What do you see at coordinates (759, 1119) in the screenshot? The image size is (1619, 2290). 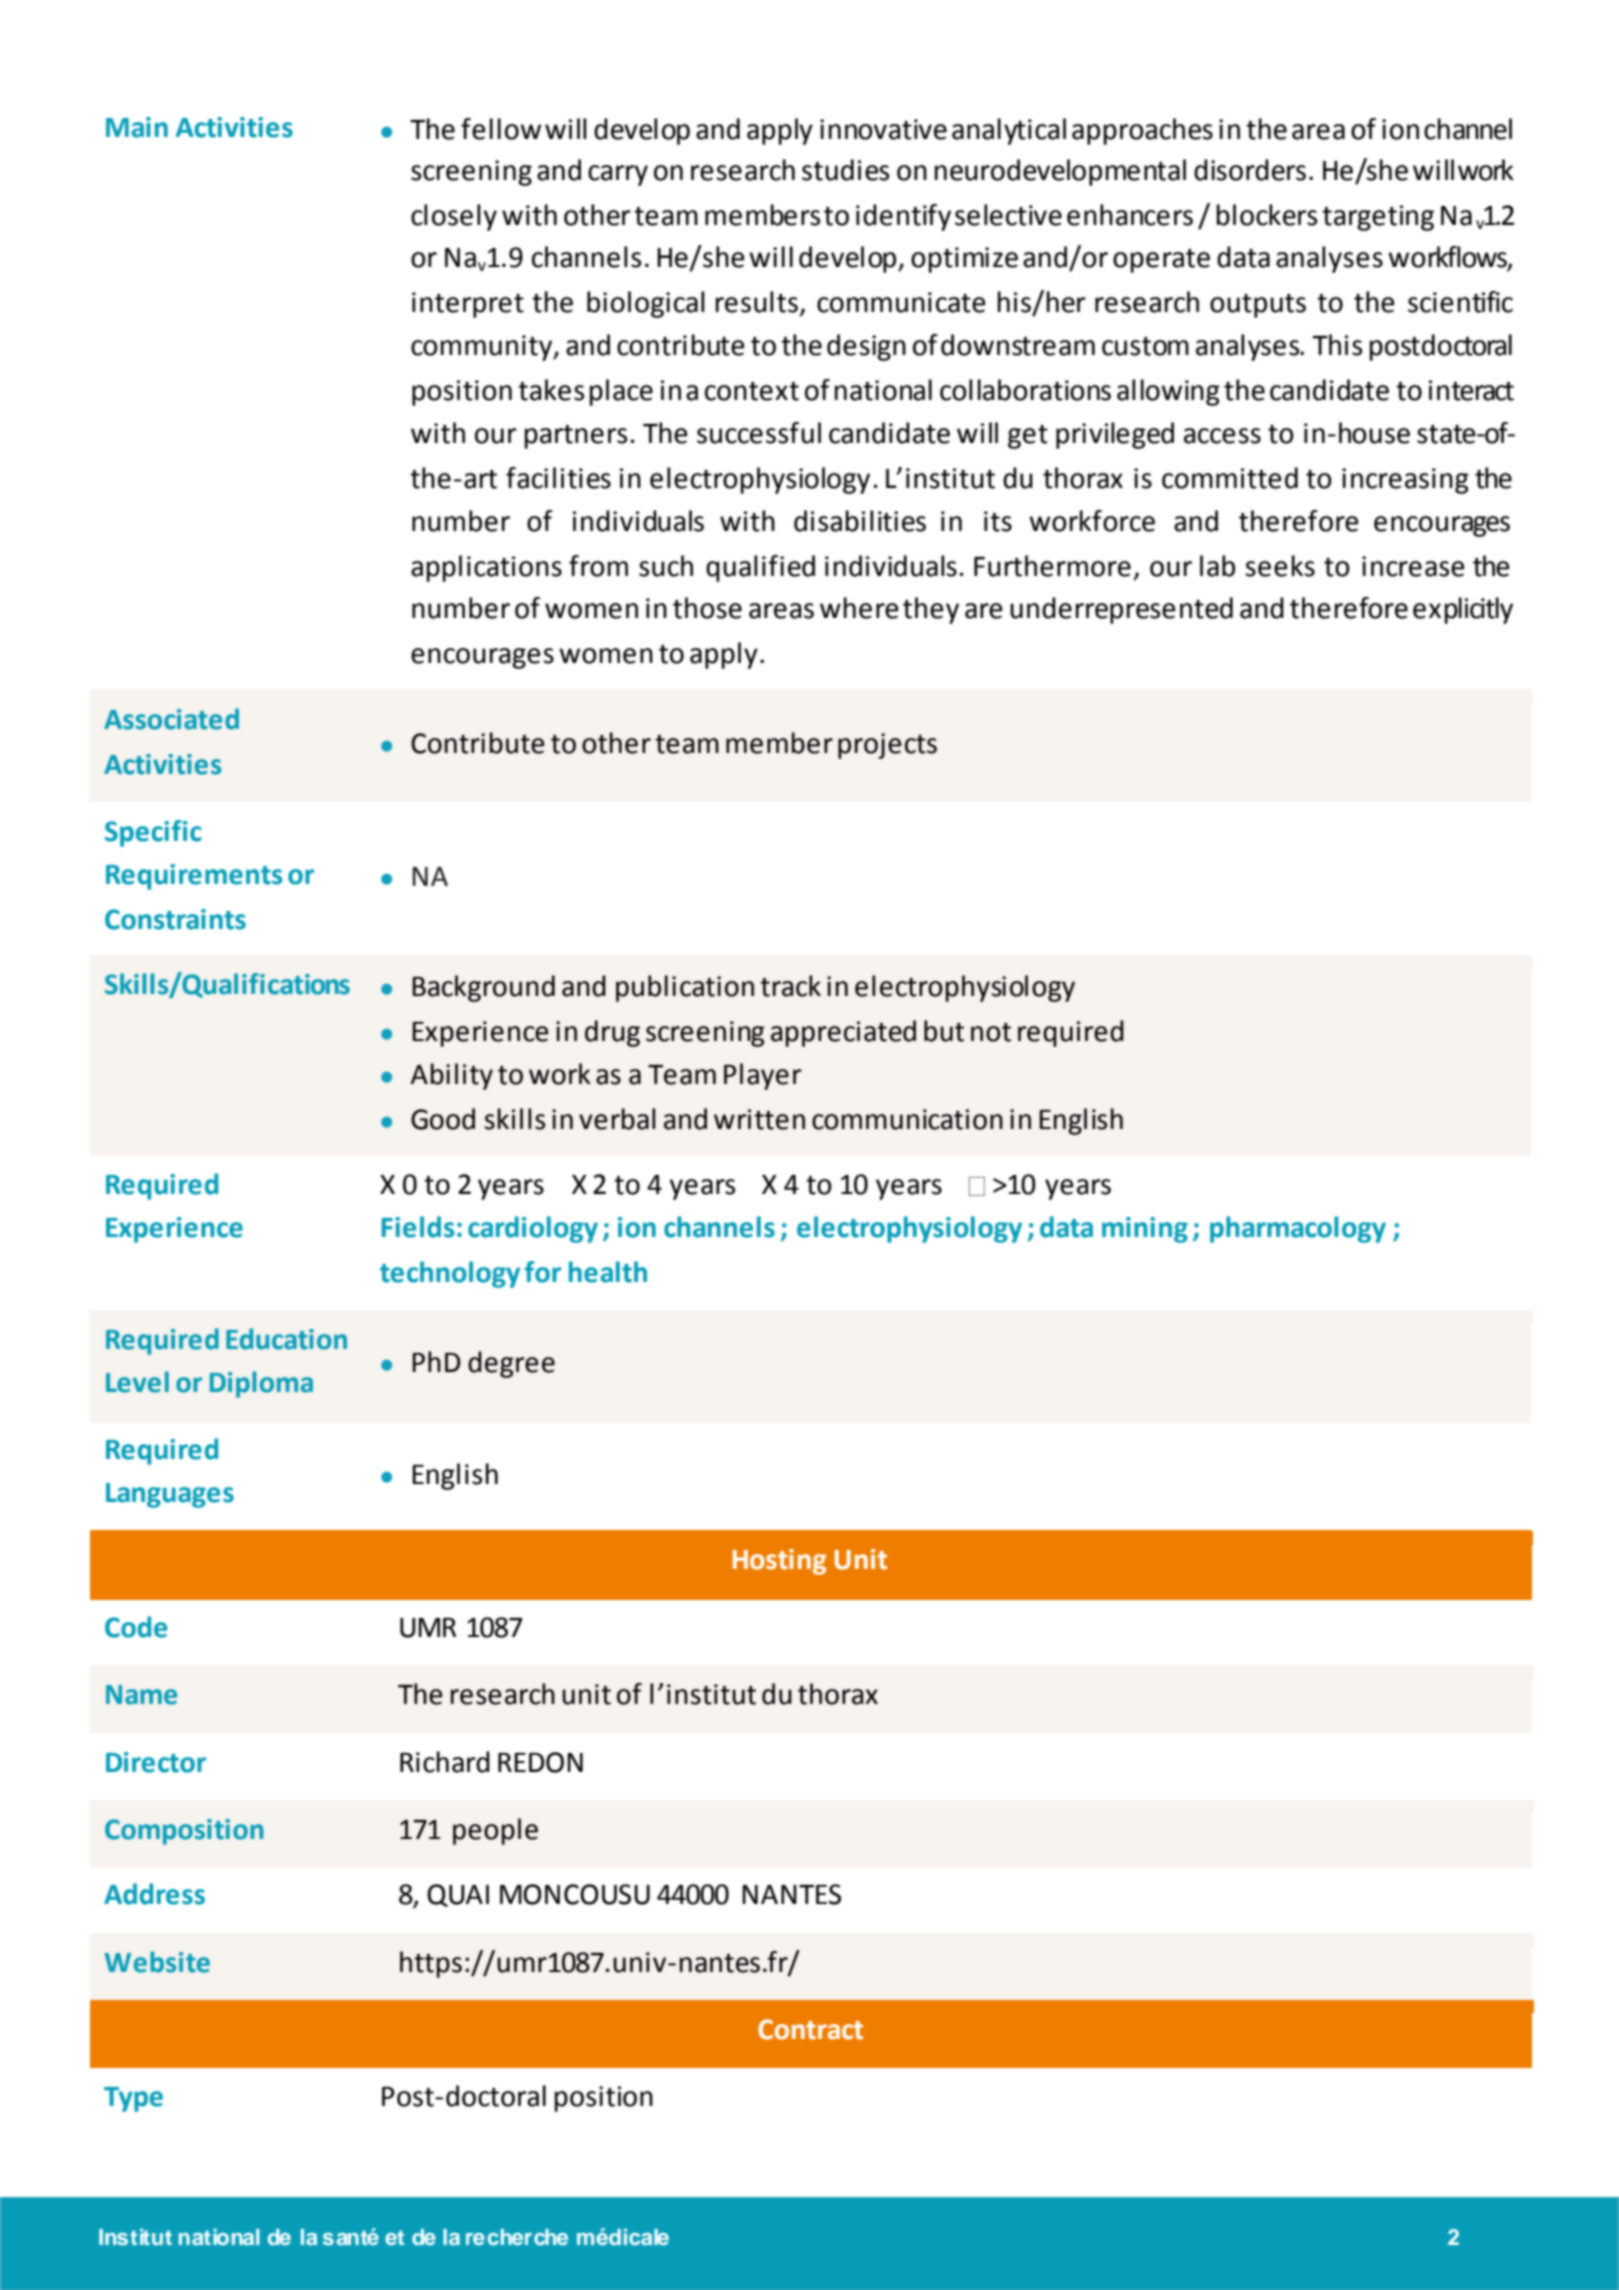 I see `written` at bounding box center [759, 1119].
